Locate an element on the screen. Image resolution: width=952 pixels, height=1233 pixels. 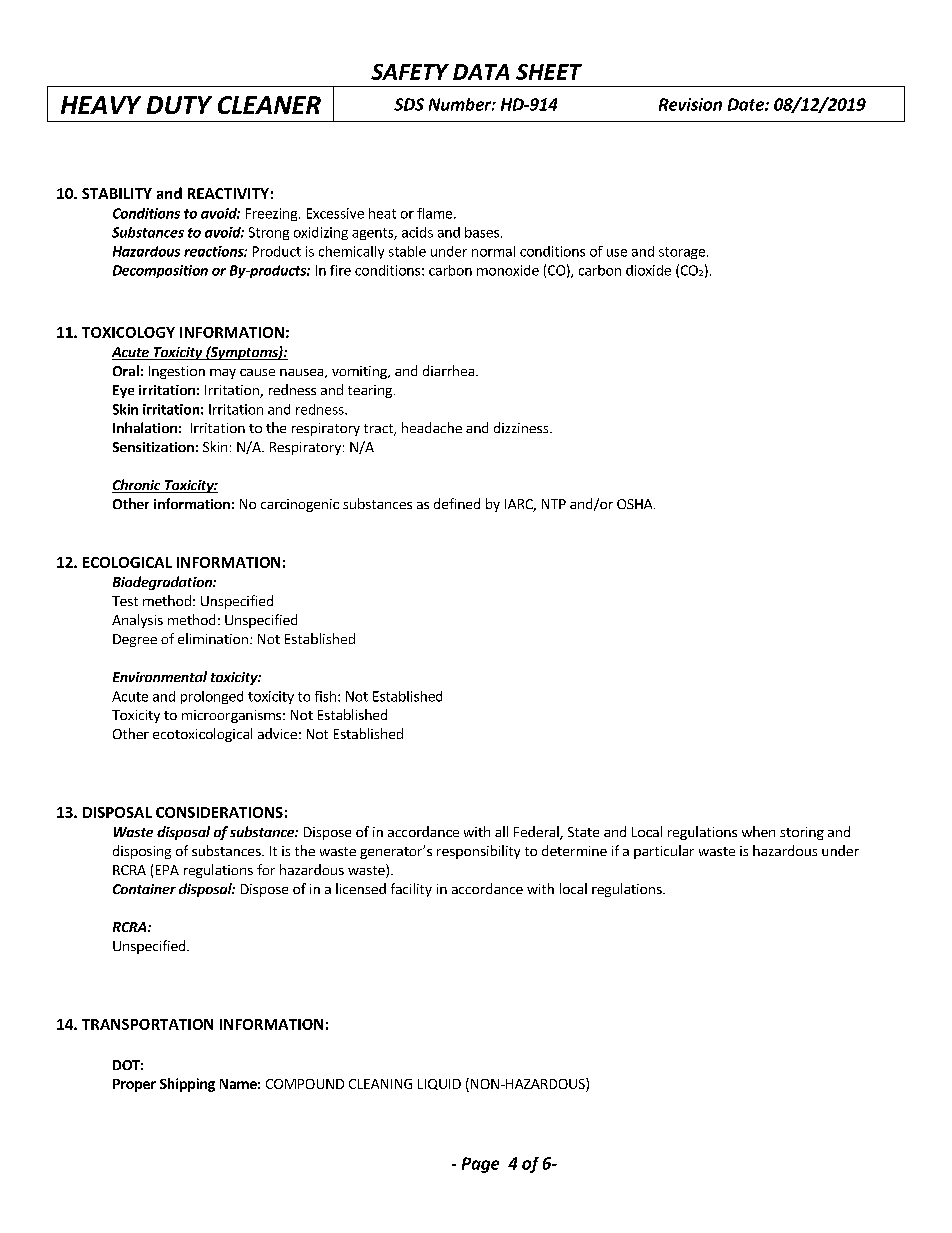
Shipping is located at coordinates (187, 1085).
